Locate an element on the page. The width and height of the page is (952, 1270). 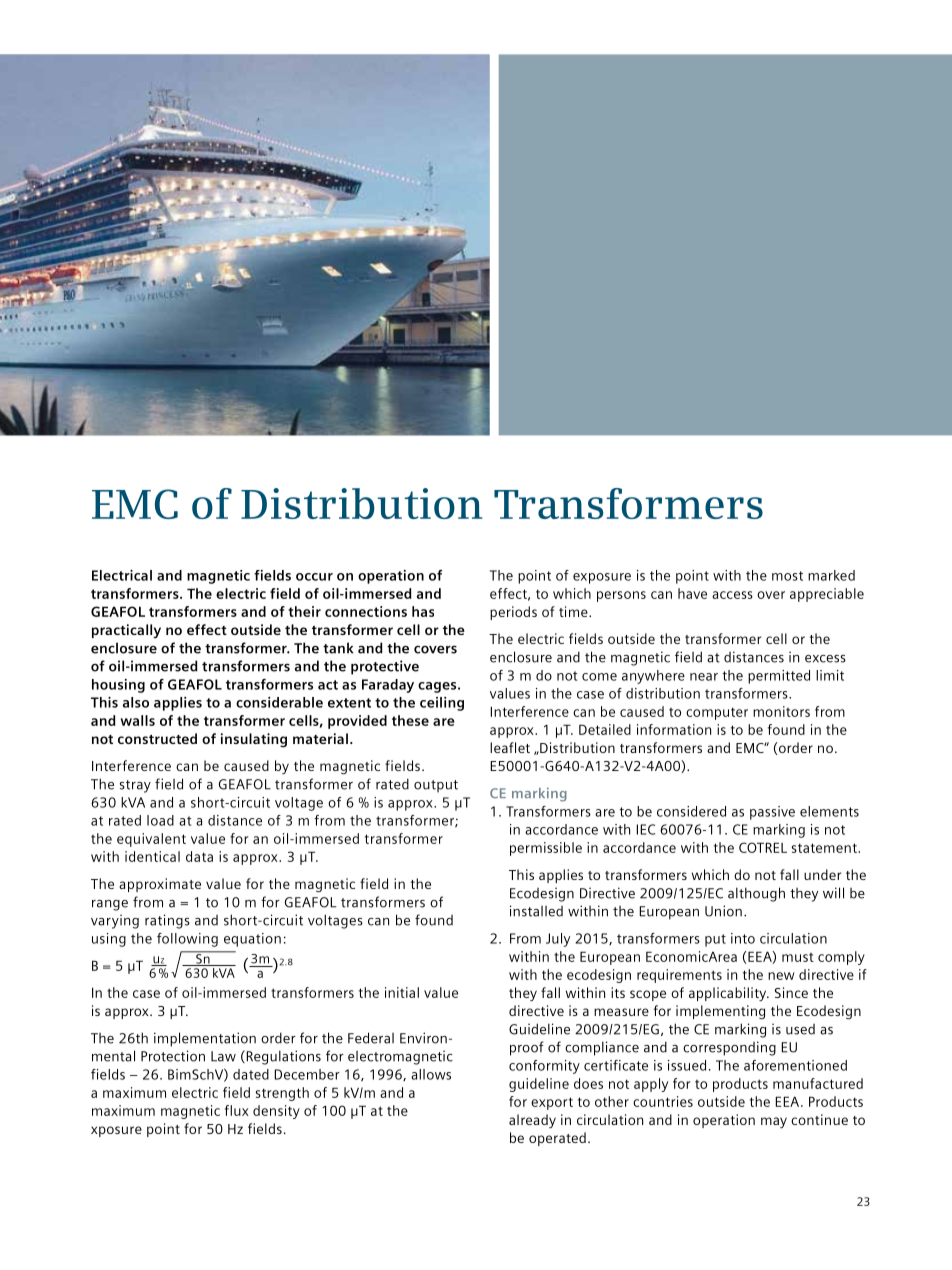
applicability is located at coordinates (729, 994).
